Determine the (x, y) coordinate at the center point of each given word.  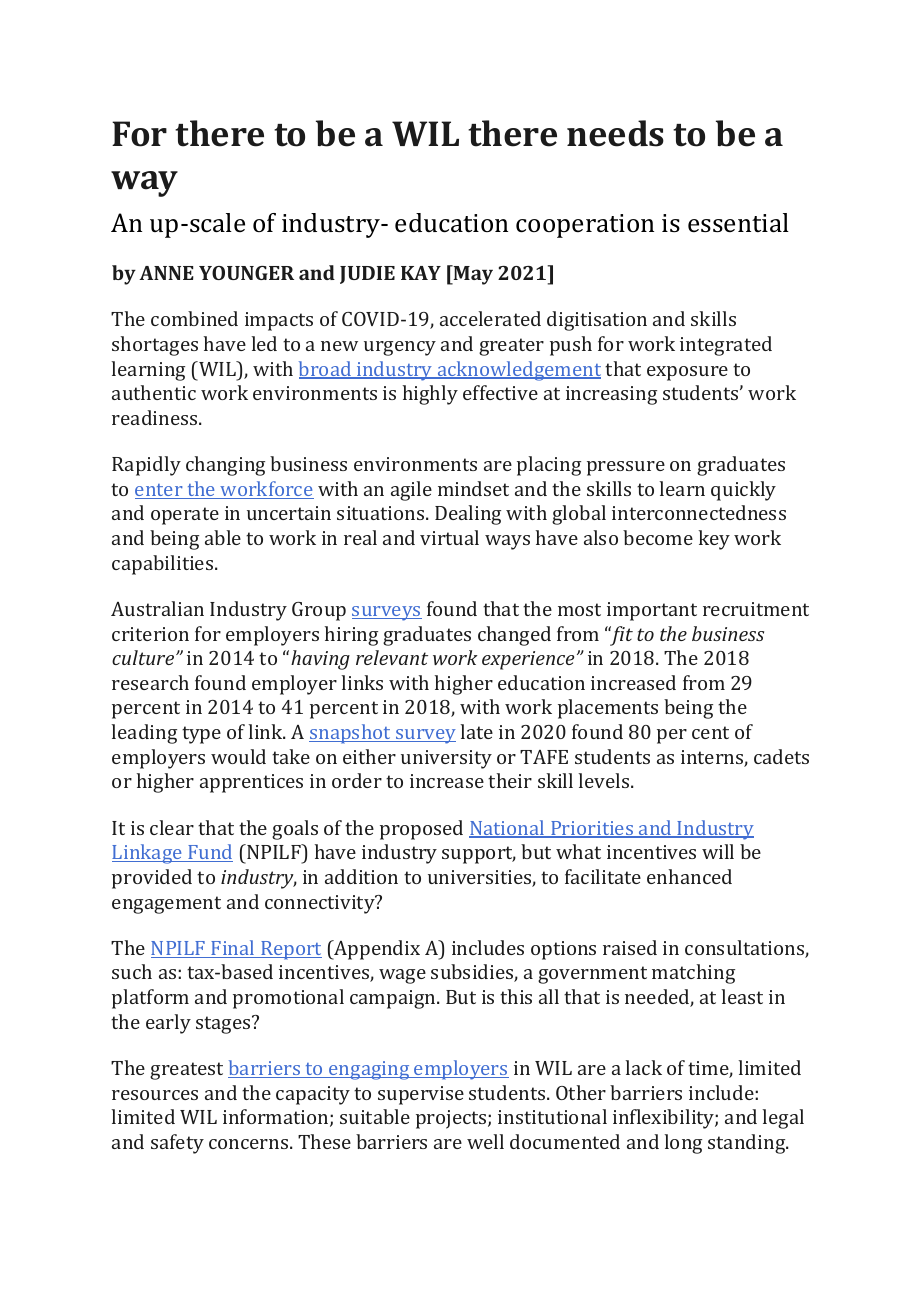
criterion (150, 634)
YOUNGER (246, 273)
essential (738, 223)
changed (514, 636)
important (652, 611)
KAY (421, 273)
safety (177, 1144)
